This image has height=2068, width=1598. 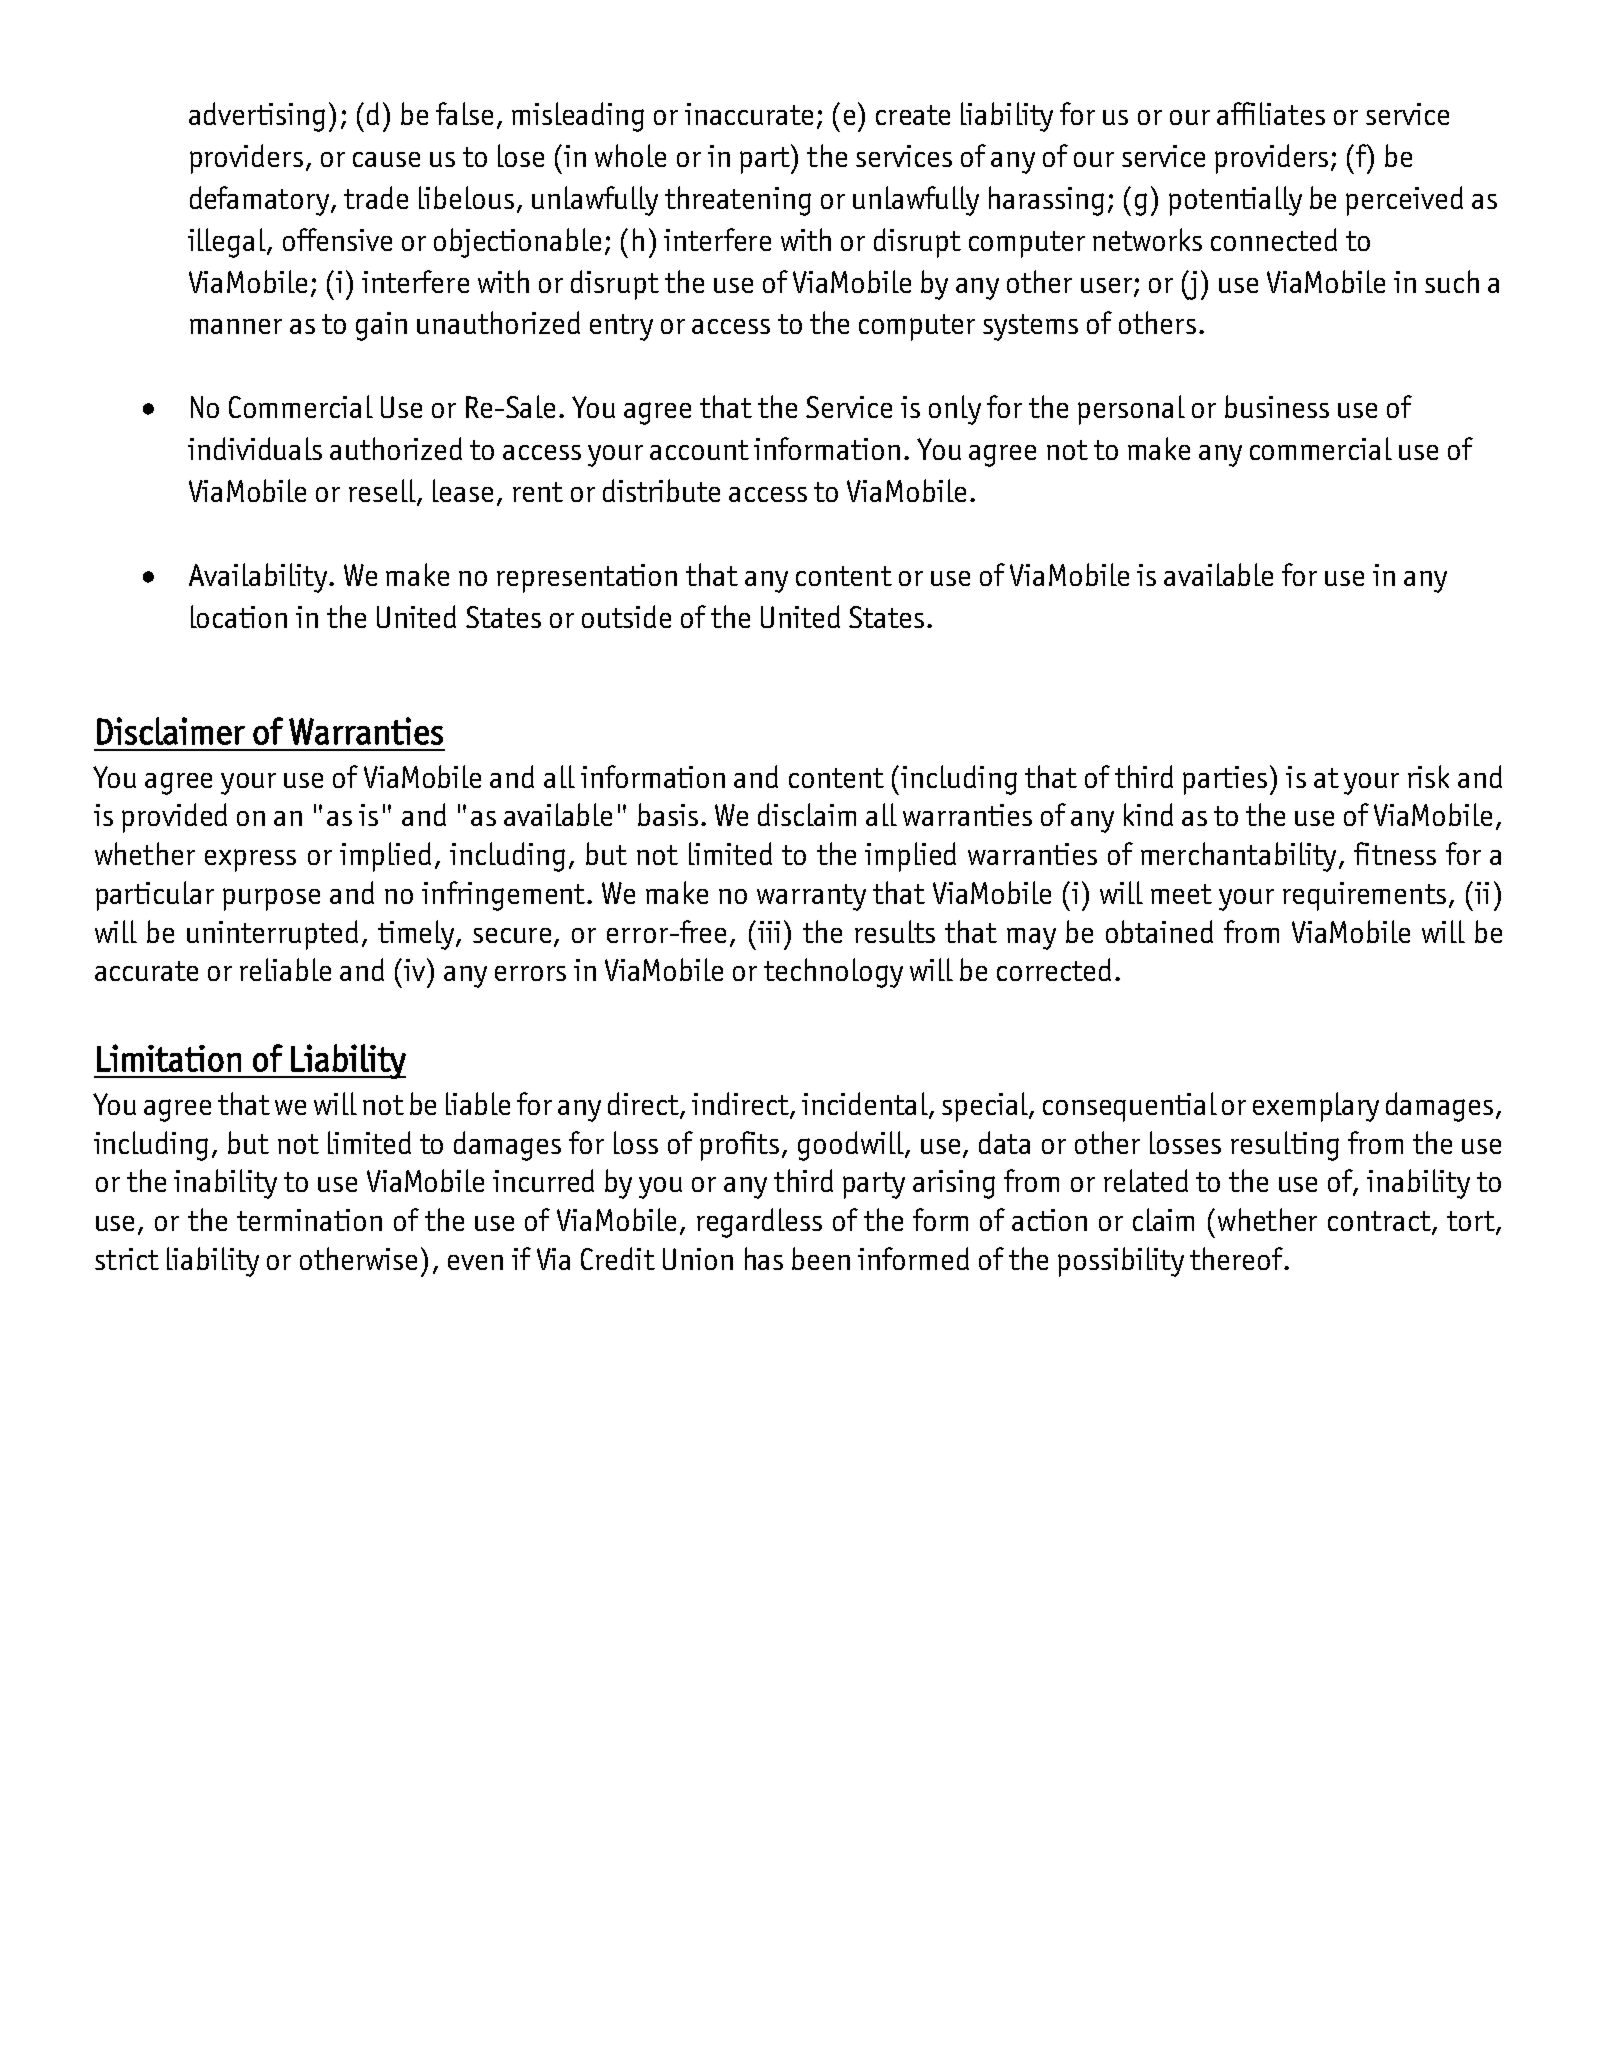 I want to click on distribute, so click(x=661, y=490).
